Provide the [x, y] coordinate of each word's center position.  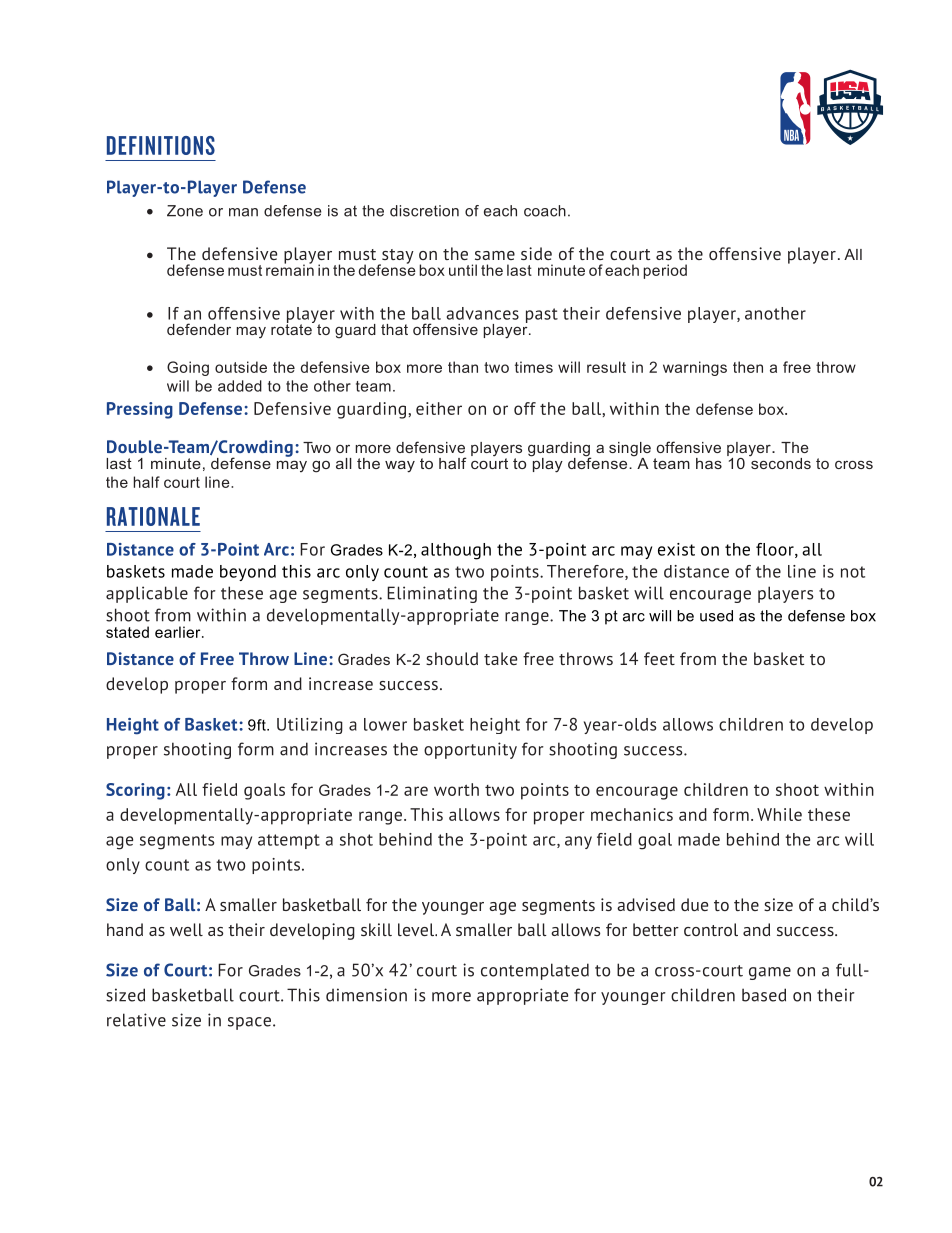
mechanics [632, 814]
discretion [424, 211]
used [716, 616]
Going [188, 368]
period [665, 271]
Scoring [135, 791]
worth [456, 789]
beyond [248, 573]
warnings [695, 368]
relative [136, 1020]
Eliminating [432, 594]
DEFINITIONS [161, 145]
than [463, 367]
